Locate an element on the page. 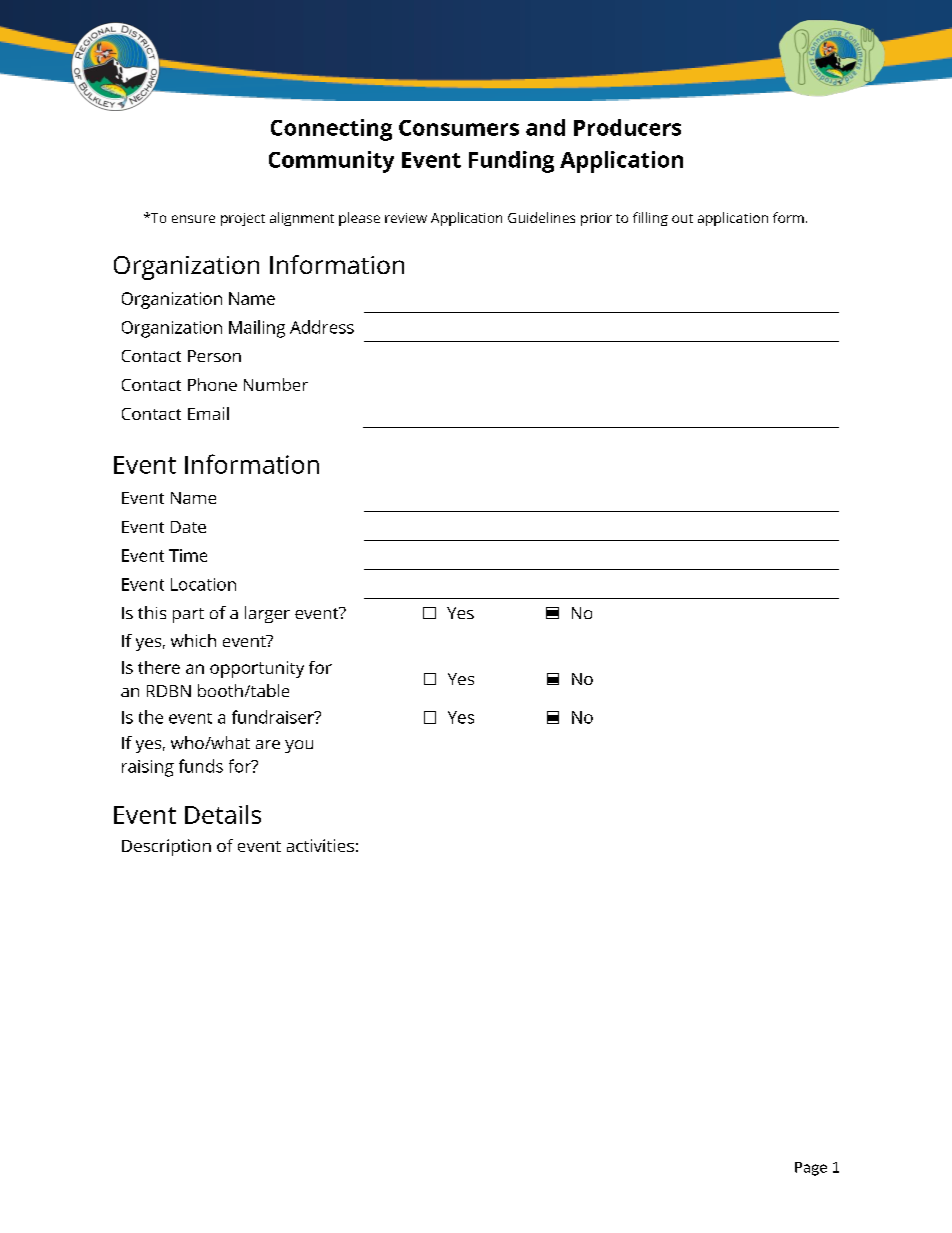  activities is located at coordinates (320, 845).
